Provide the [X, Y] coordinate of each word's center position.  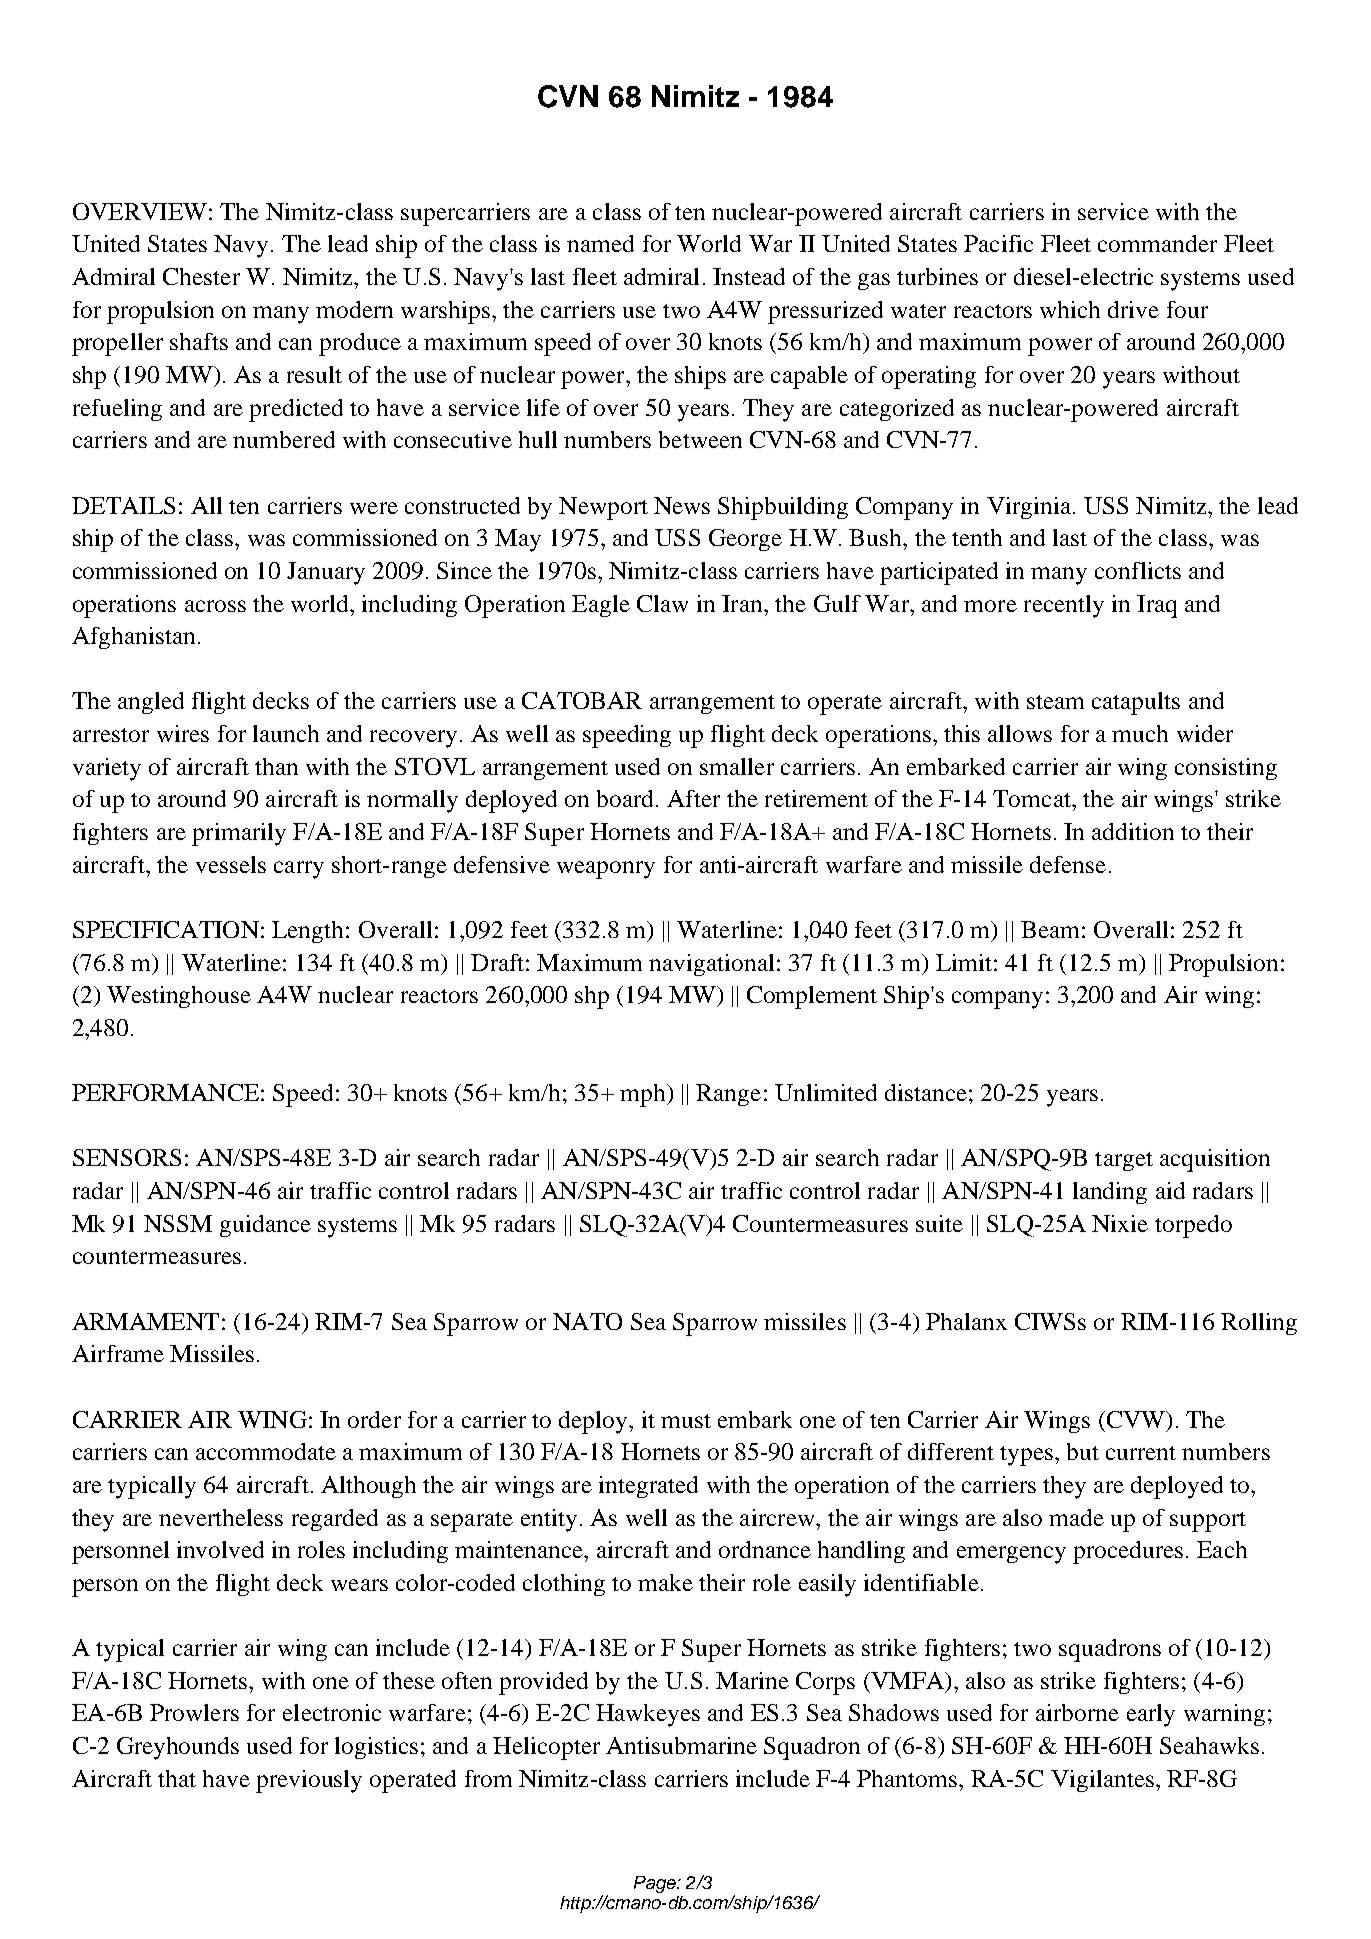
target [1124, 1161]
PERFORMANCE [165, 1092]
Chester [201, 276]
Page [656, 1884]
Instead [749, 276]
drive [1133, 309]
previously [309, 1781]
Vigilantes [1102, 1781]
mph [644, 1095]
